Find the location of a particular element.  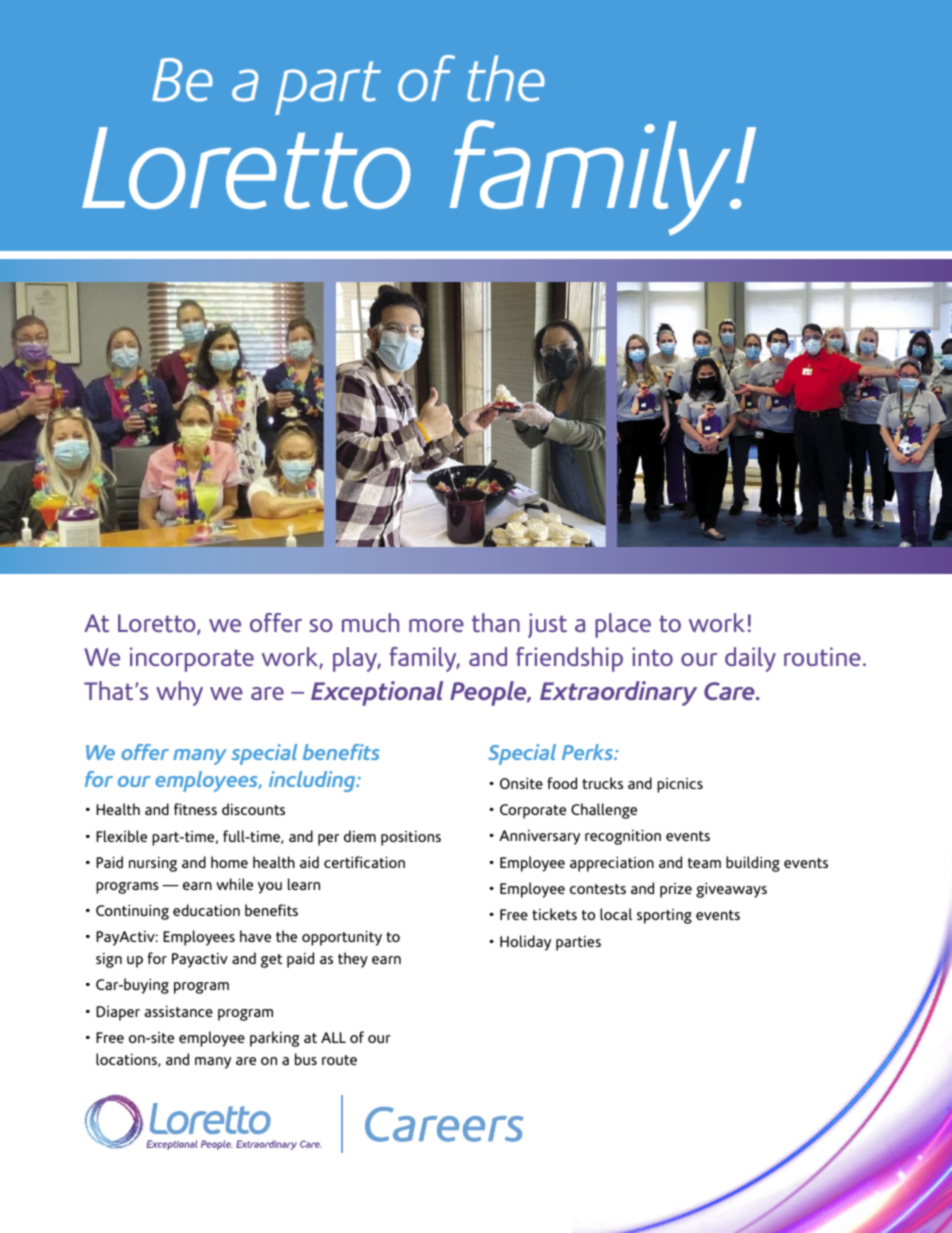

parking is located at coordinates (274, 1039).
